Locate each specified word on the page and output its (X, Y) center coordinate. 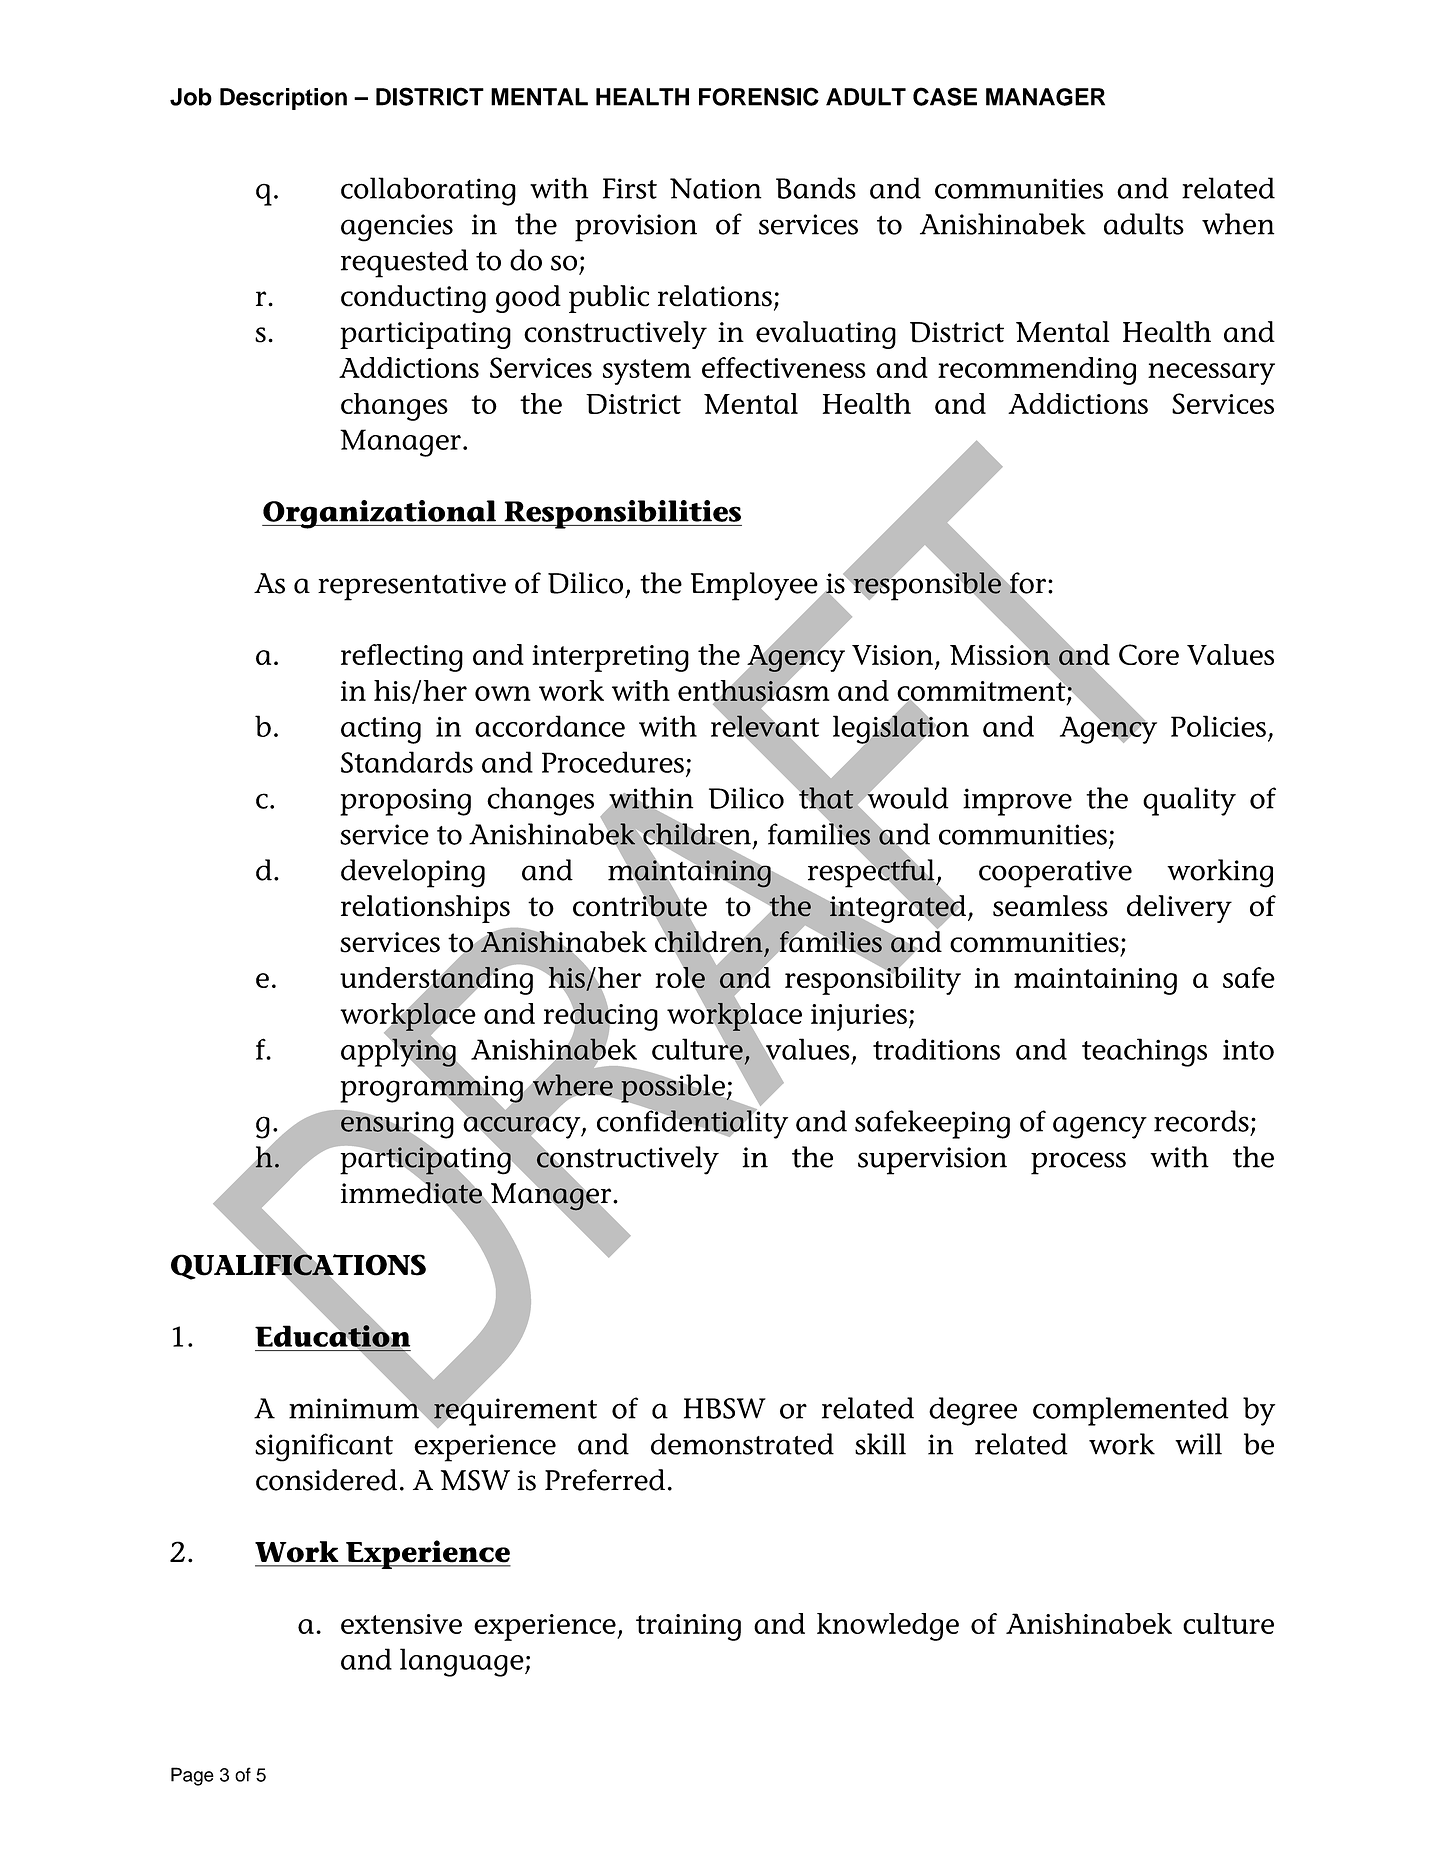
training (688, 1627)
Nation (716, 188)
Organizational (380, 514)
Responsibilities (622, 514)
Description (283, 99)
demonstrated (742, 1444)
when (1238, 224)
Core (1149, 654)
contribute (640, 906)
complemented (1130, 1411)
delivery (1179, 909)
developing (413, 873)
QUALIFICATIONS (298, 1267)
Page (192, 1776)
